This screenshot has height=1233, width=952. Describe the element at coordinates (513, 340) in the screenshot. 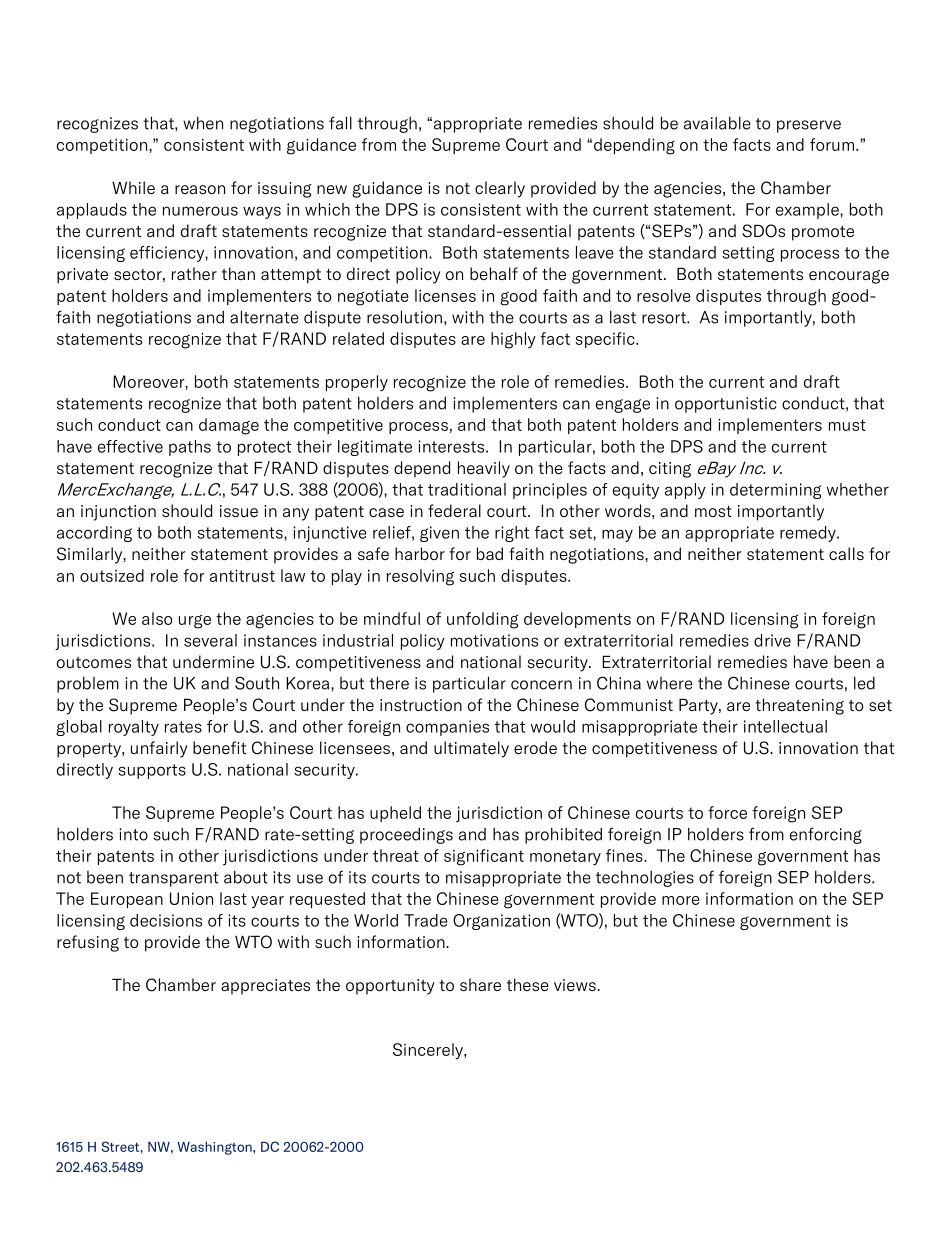

I see `highly` at that location.
